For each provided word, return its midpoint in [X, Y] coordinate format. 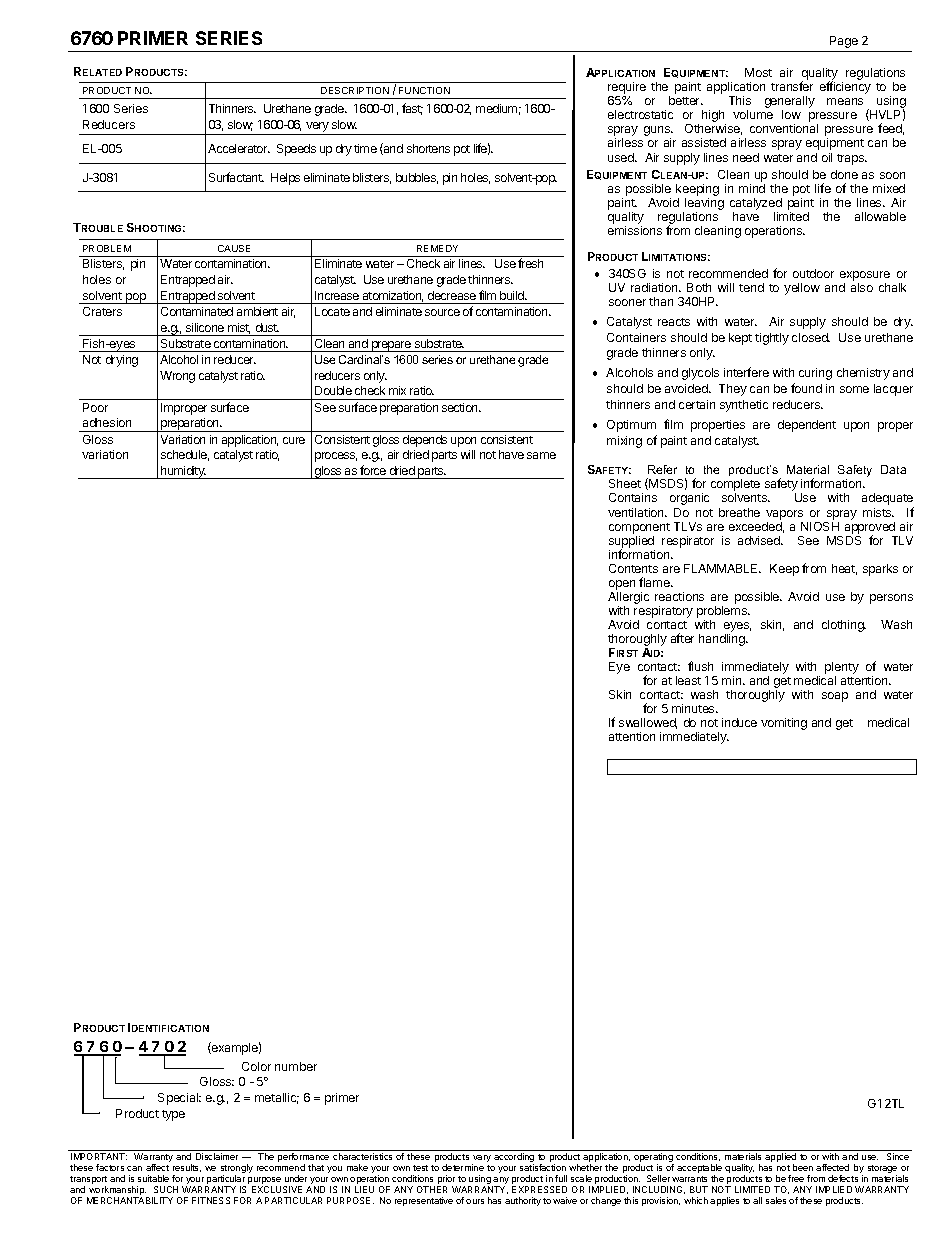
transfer [792, 86]
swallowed [648, 723]
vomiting [784, 724]
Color [256, 1066]
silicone [205, 327]
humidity [183, 472]
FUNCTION [424, 90]
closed [811, 337]
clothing [844, 626]
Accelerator [239, 148]
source [442, 312]
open [622, 585]
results [187, 1168]
